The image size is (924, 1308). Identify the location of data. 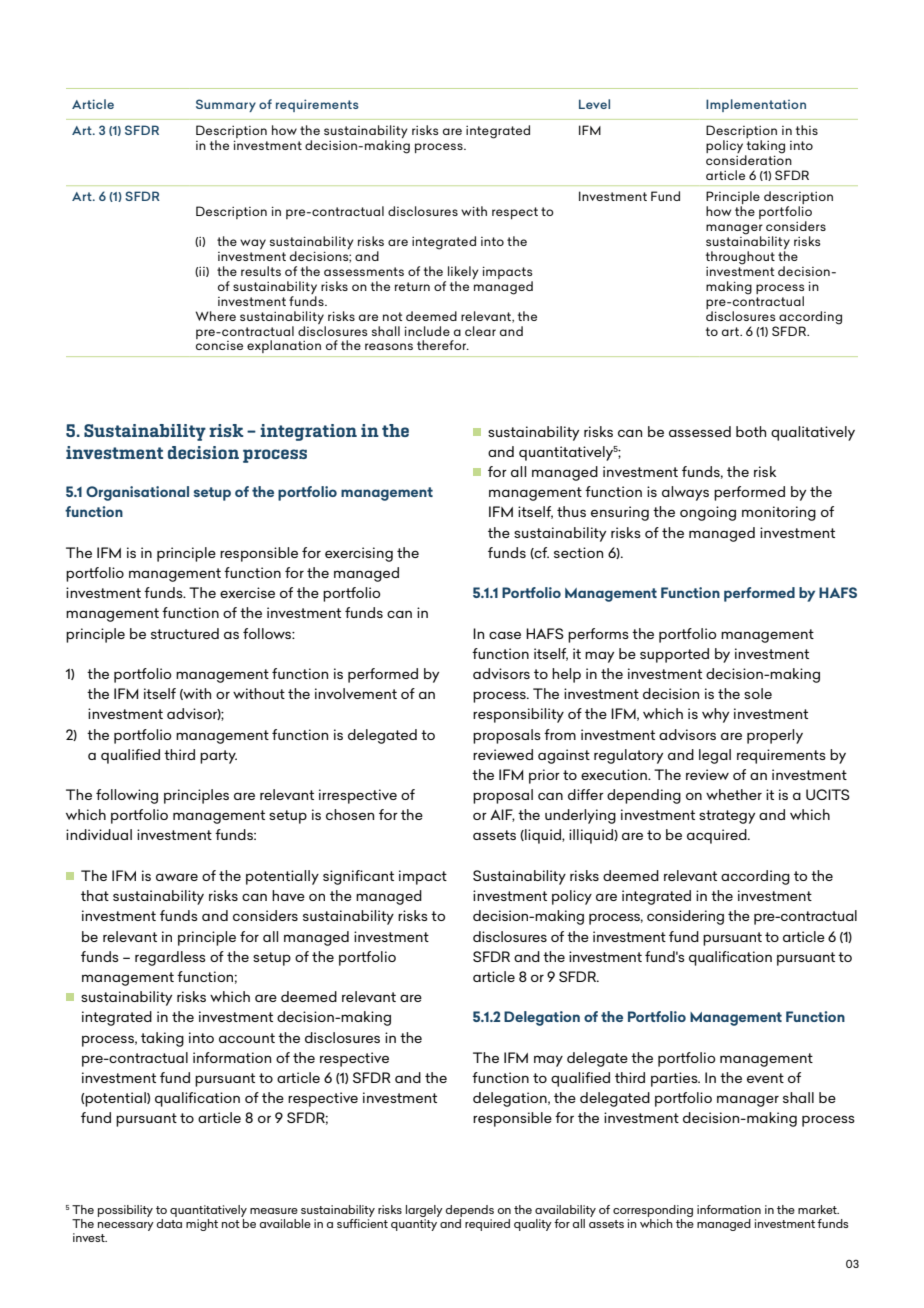
(169, 1222).
